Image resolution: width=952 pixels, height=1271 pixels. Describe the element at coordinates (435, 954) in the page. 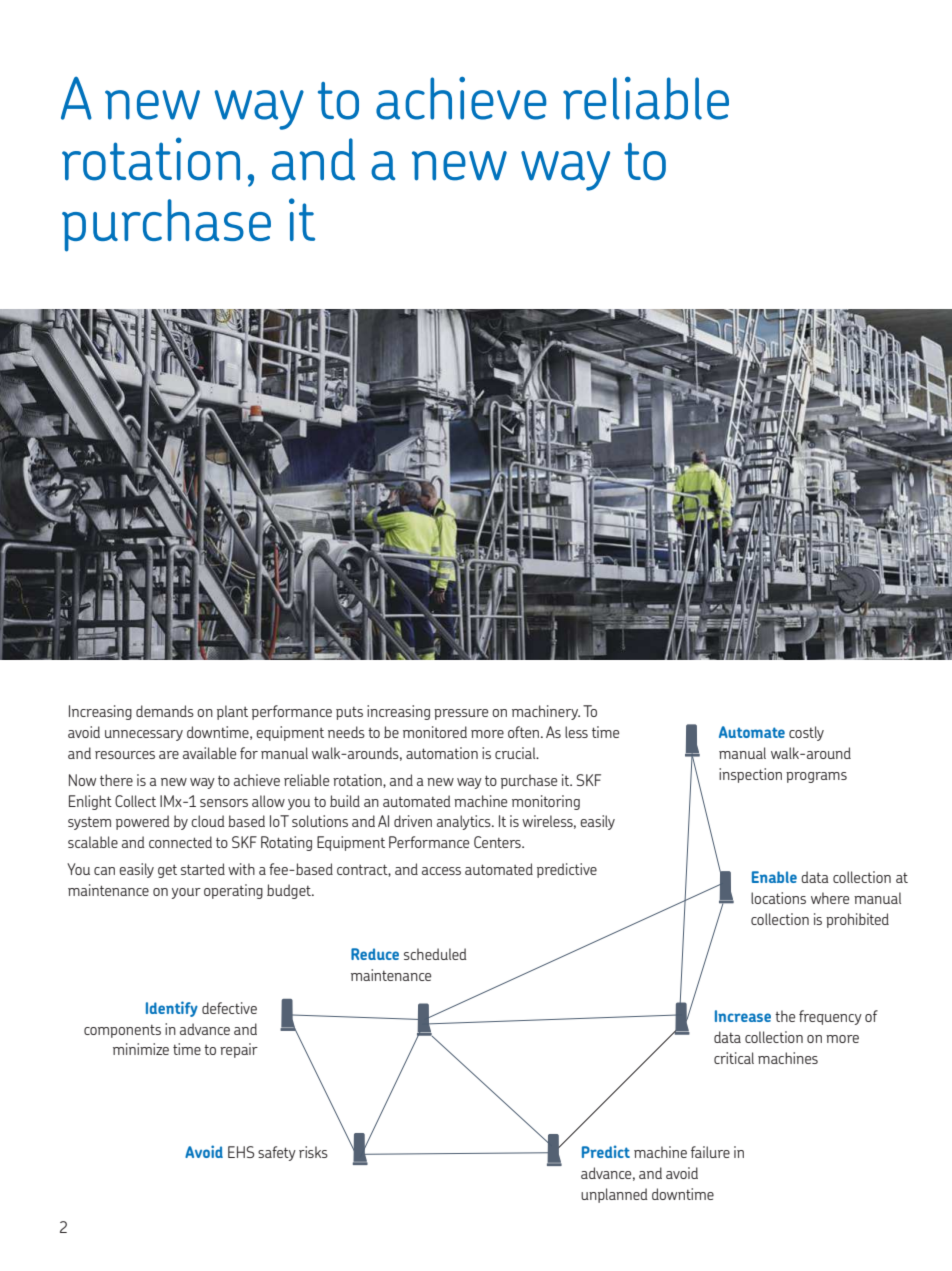

I see `scheduled` at that location.
